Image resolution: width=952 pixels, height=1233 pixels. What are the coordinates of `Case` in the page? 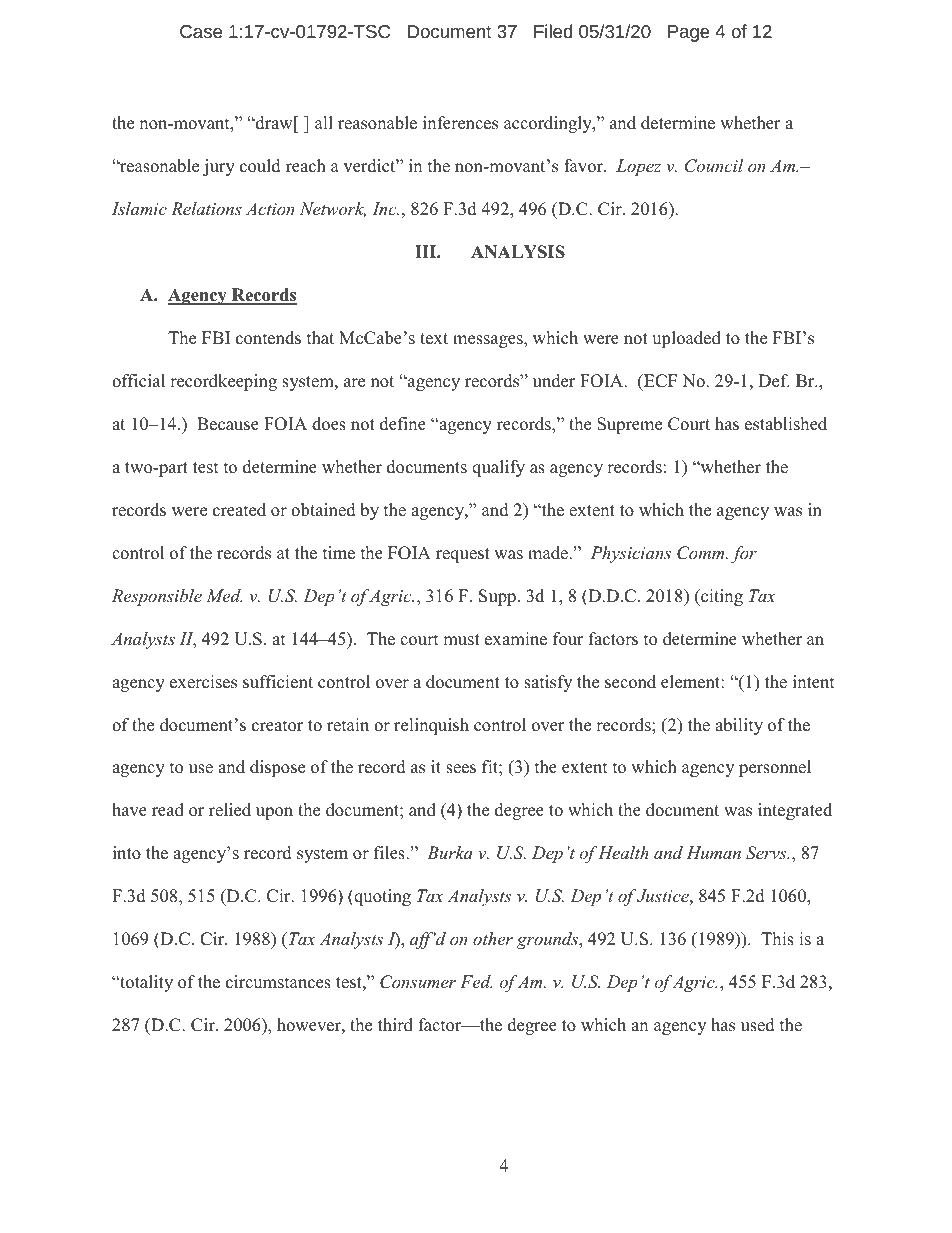 It's located at (201, 31).
